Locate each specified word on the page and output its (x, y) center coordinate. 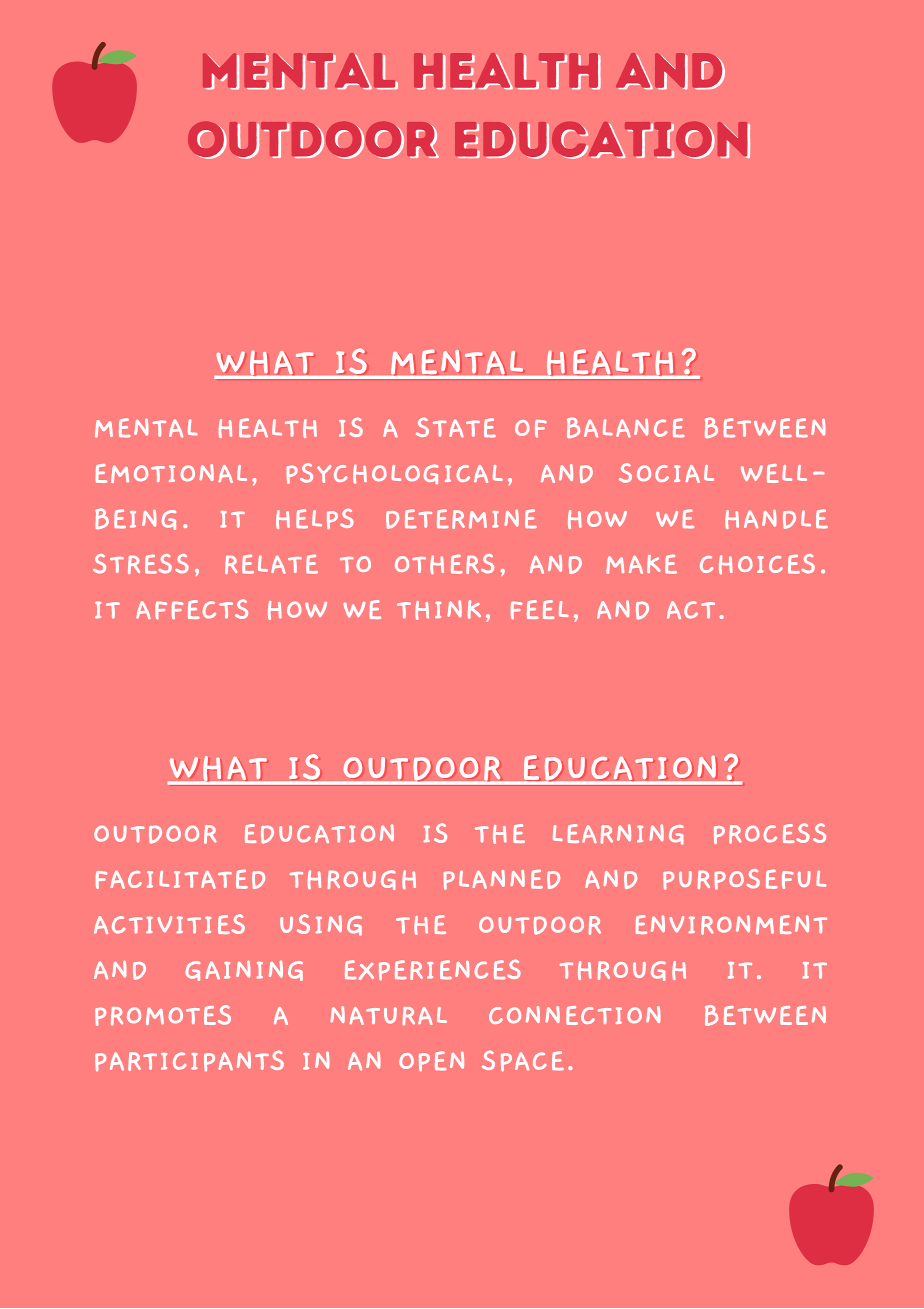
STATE (456, 427)
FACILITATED (180, 879)
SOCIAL (666, 473)
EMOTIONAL (171, 473)
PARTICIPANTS (189, 1060)
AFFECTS (192, 609)
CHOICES (757, 564)
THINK (439, 610)
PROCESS (770, 833)
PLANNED (501, 879)
